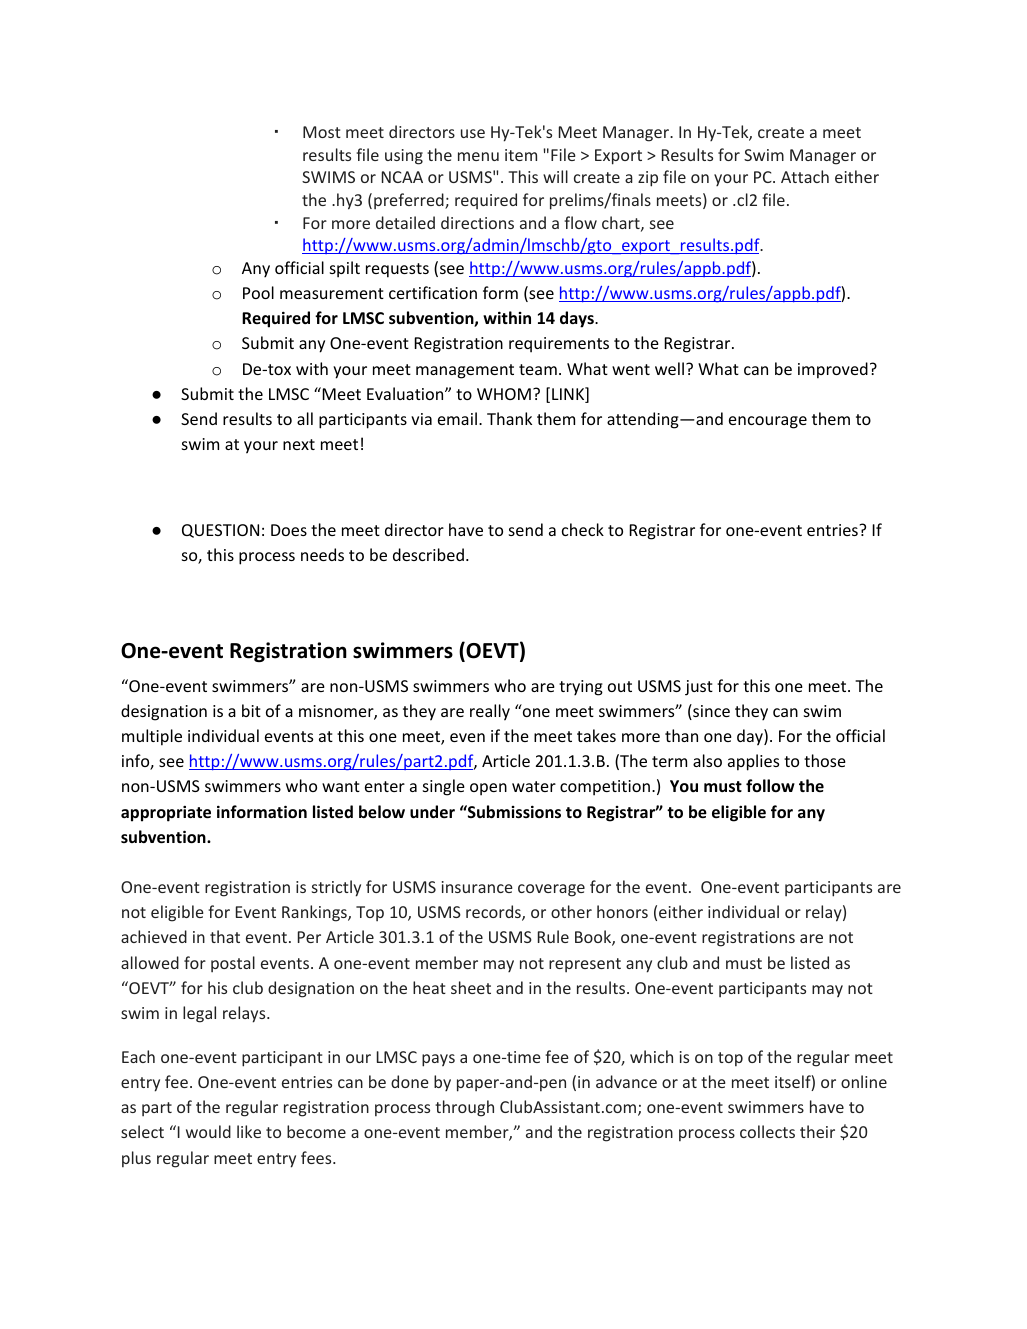  What do you see at coordinates (770, 785) in the page?
I see `follow` at bounding box center [770, 785].
